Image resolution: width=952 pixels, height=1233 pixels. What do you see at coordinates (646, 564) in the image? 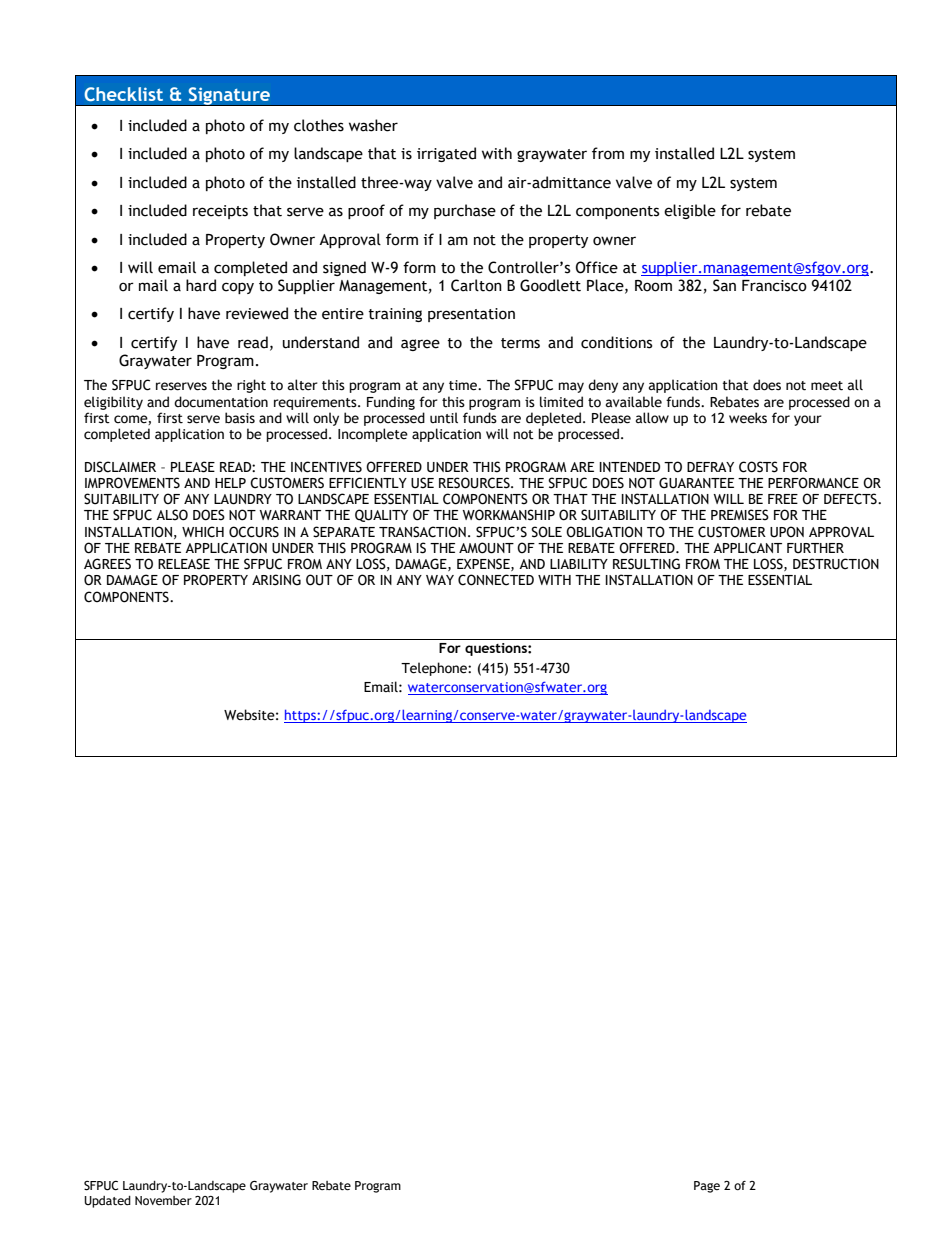
I see `RESULTING` at bounding box center [646, 564].
